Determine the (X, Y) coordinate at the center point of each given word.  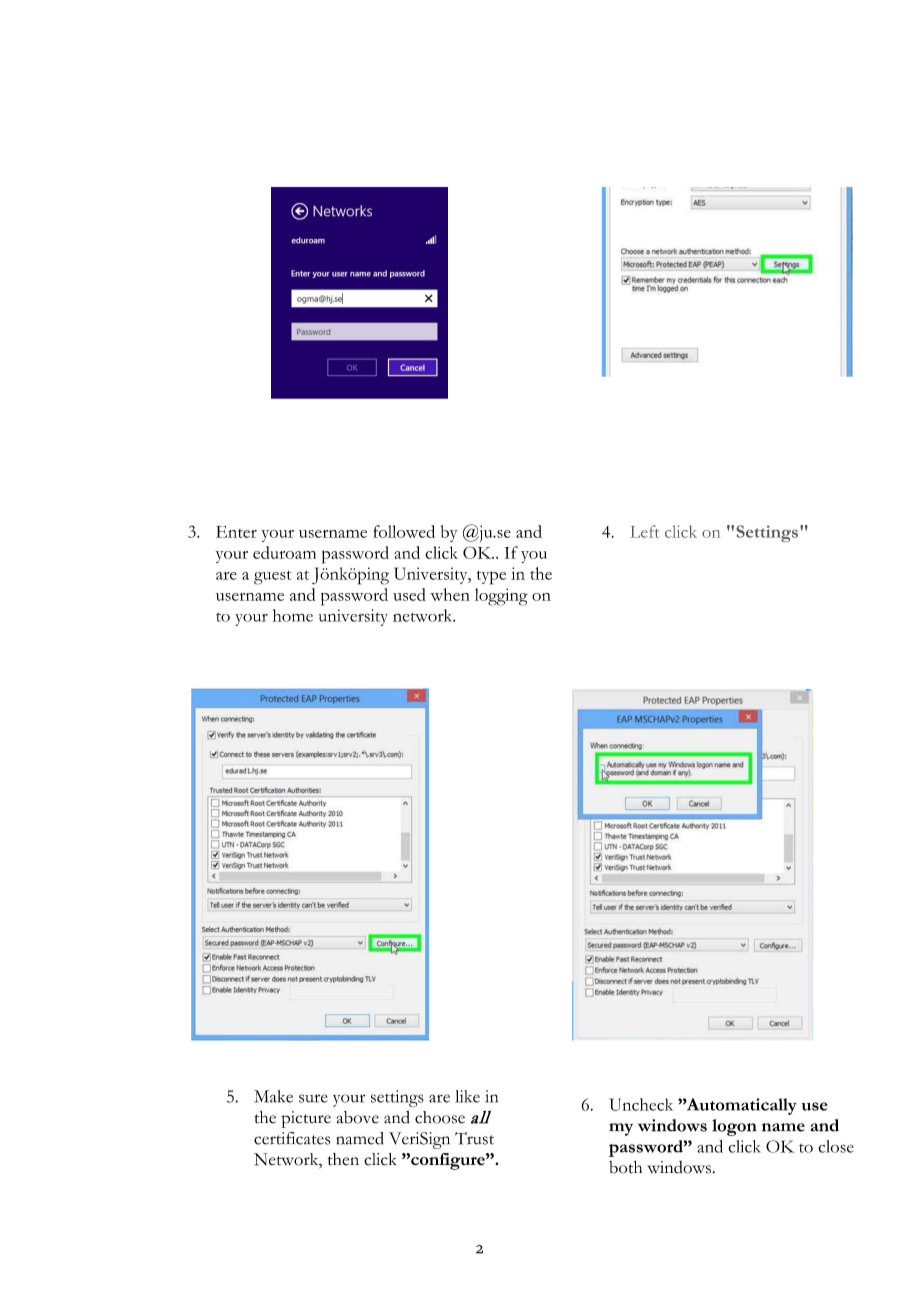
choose (440, 1117)
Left (644, 531)
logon (734, 1127)
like (468, 1096)
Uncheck (641, 1104)
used (409, 594)
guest (273, 577)
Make (273, 1096)
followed (404, 531)
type (491, 577)
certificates (292, 1138)
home (293, 615)
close (836, 1146)
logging (501, 597)
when (450, 594)
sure (313, 1098)
